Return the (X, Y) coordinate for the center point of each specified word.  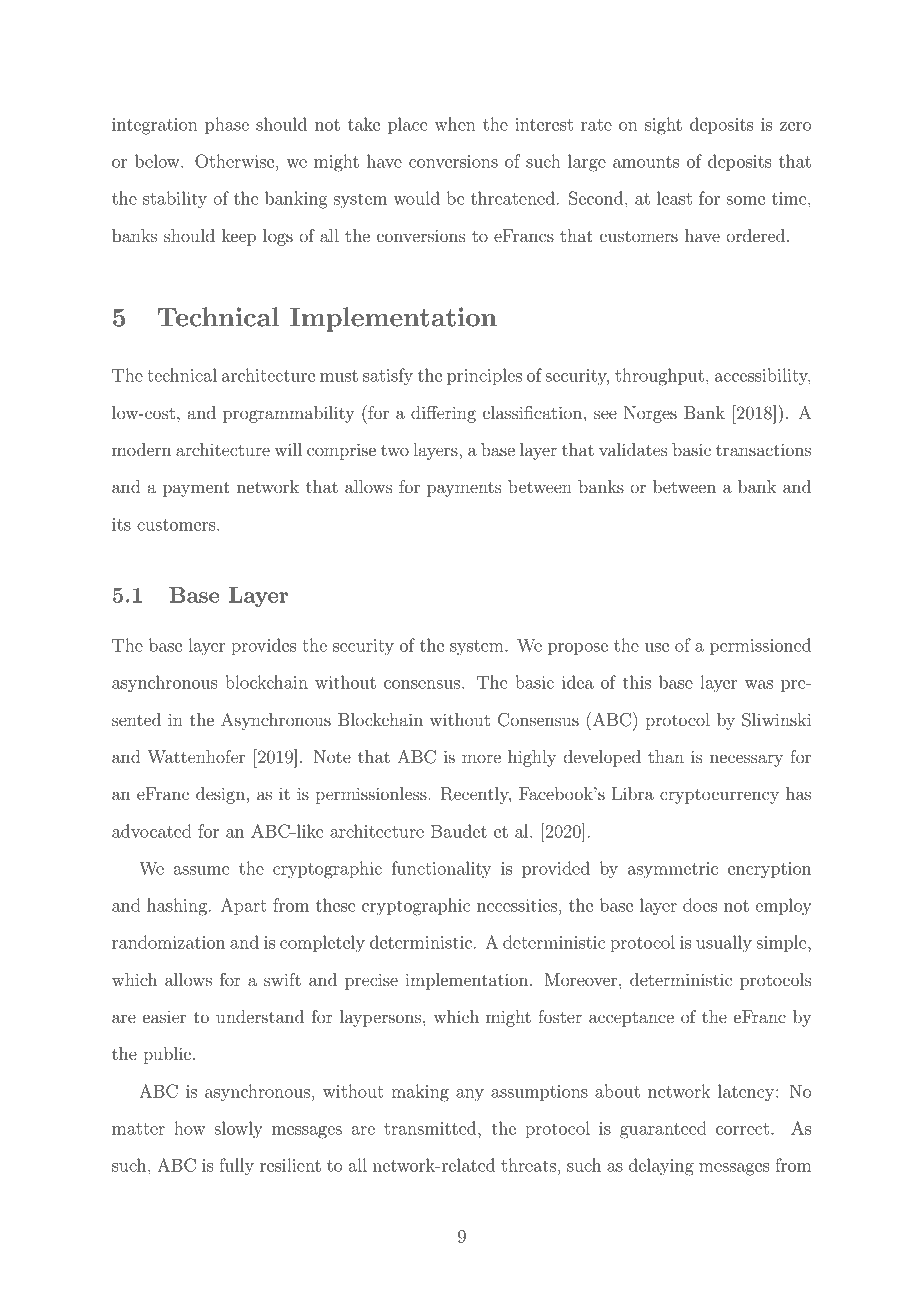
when (455, 124)
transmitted (431, 1128)
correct (744, 1129)
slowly (238, 1130)
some (745, 200)
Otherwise (236, 161)
